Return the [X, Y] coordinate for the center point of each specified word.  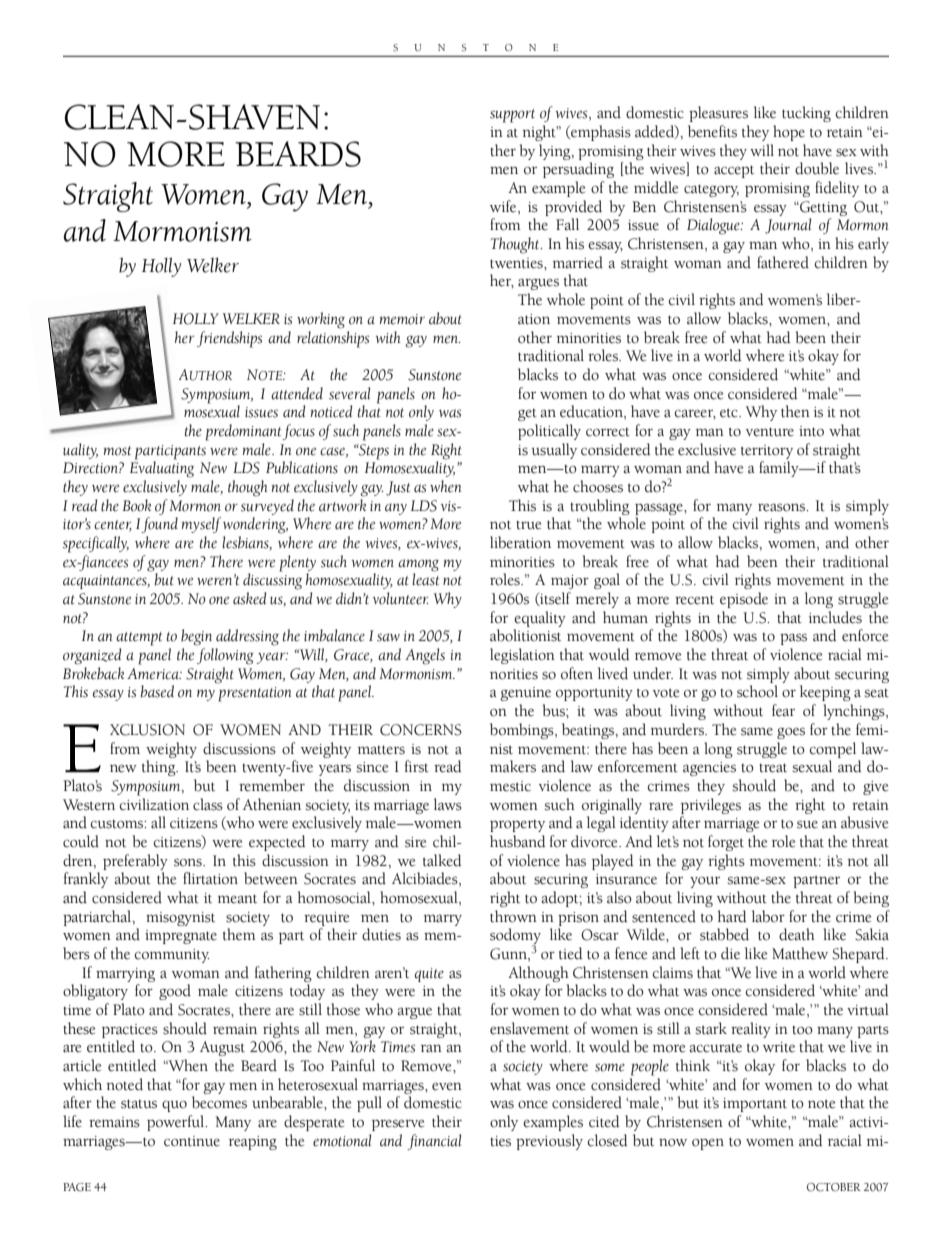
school [757, 691]
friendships [229, 339]
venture [770, 432]
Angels [425, 656]
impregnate [181, 937]
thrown [513, 916]
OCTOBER [833, 1187]
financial [434, 1142]
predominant [244, 432]
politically [549, 432]
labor [768, 916]
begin [196, 637]
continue [192, 1141]
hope [789, 133]
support [512, 116]
